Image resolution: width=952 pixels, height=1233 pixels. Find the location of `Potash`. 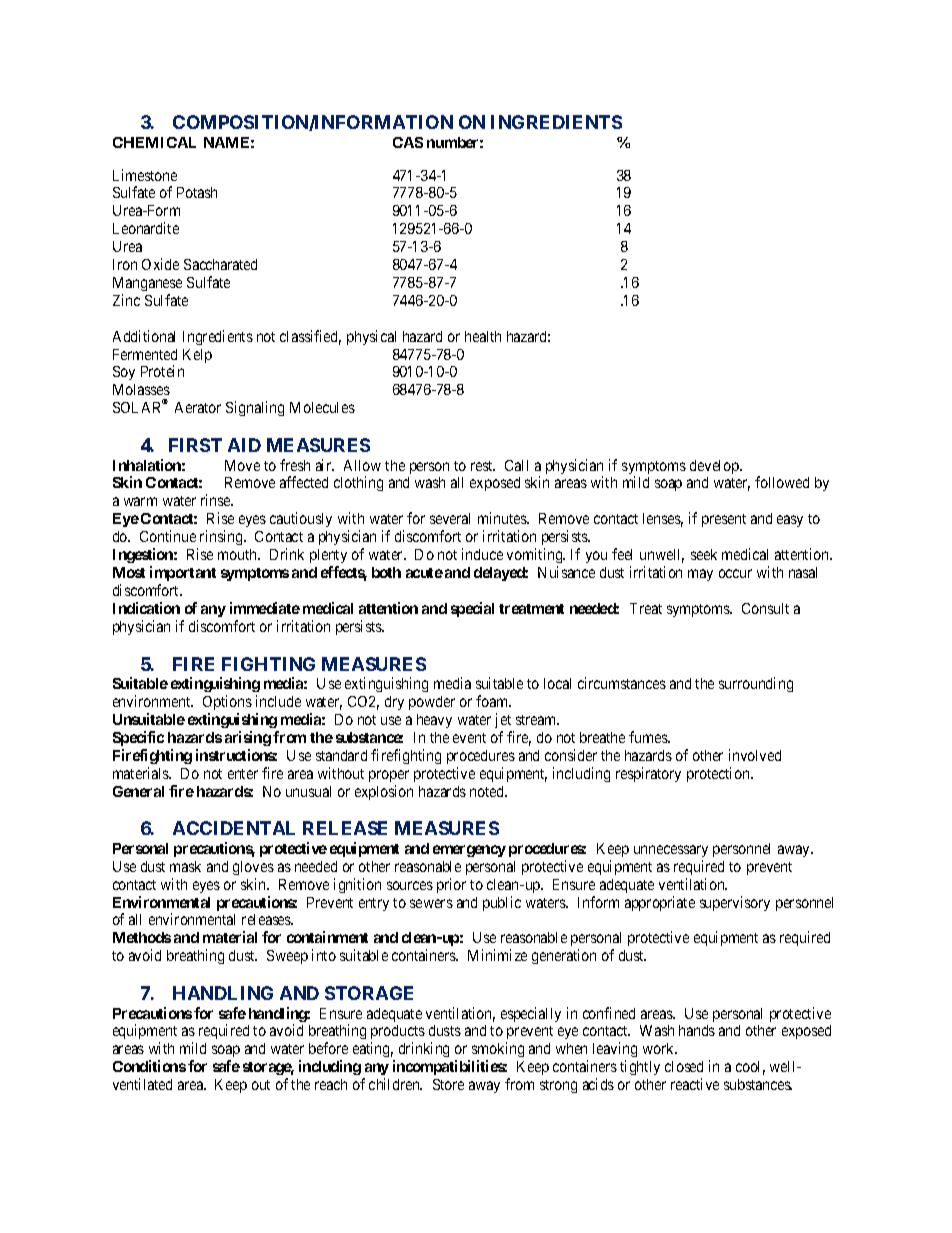

Potash is located at coordinates (197, 192).
